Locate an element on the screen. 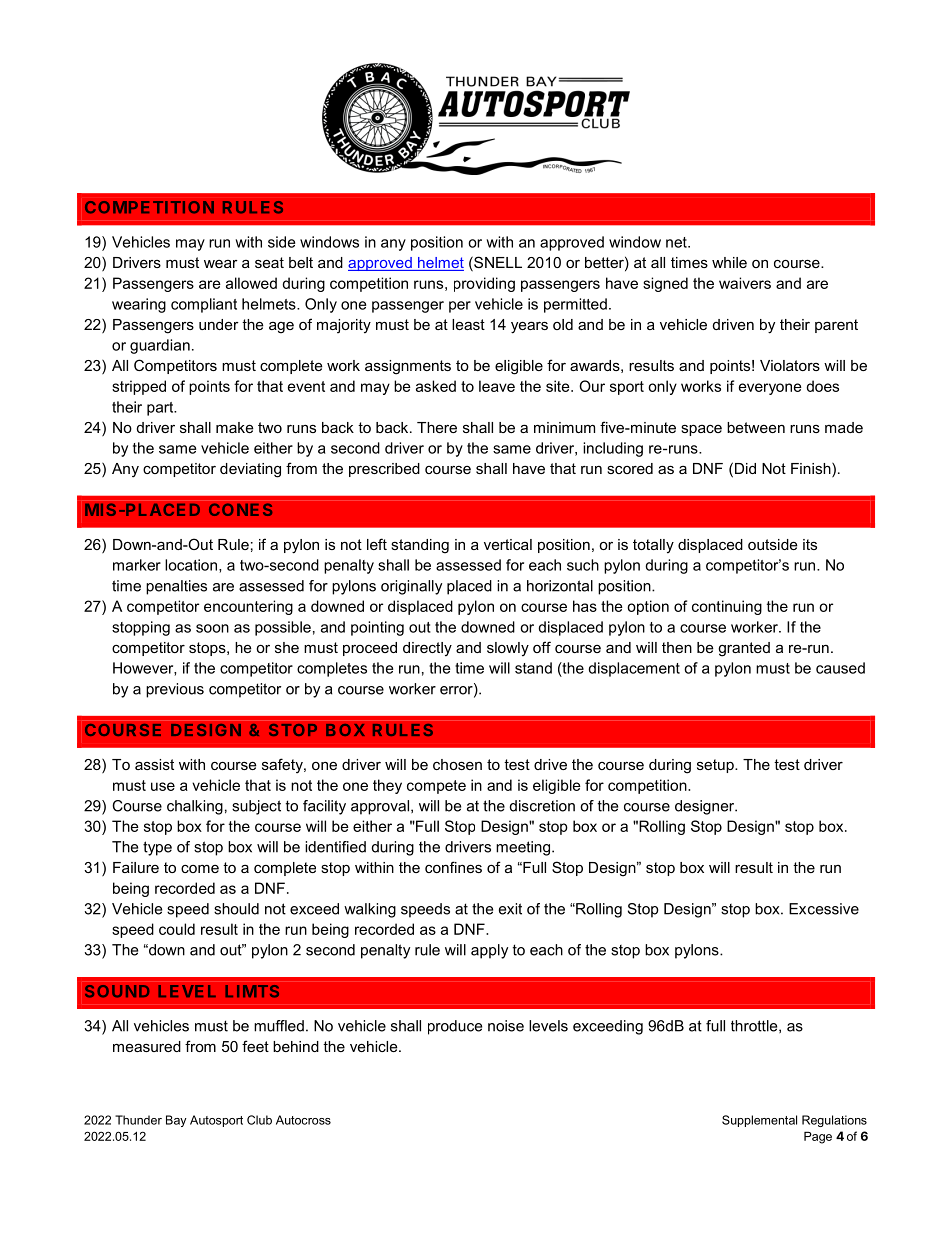 Image resolution: width=952 pixels, height=1233 pixels. providing is located at coordinates (484, 284).
